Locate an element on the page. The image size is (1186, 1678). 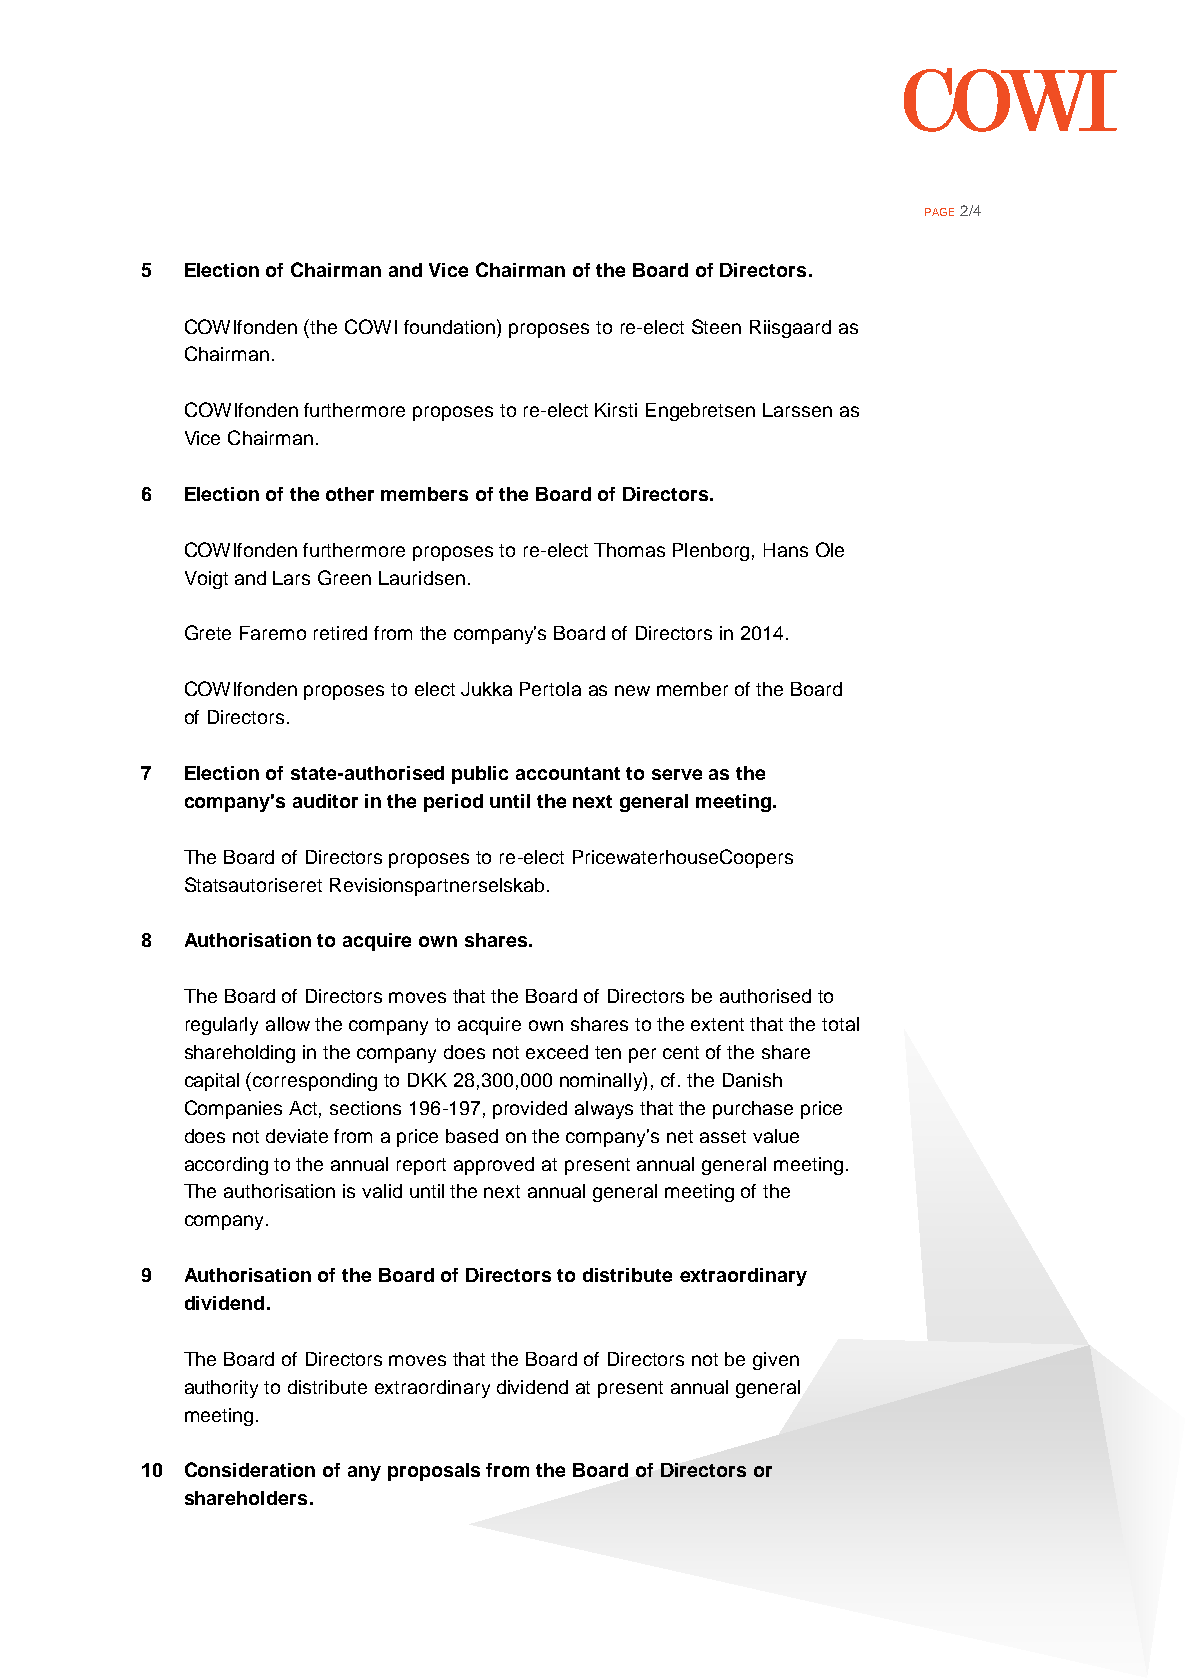
proposals is located at coordinates (434, 1472).
